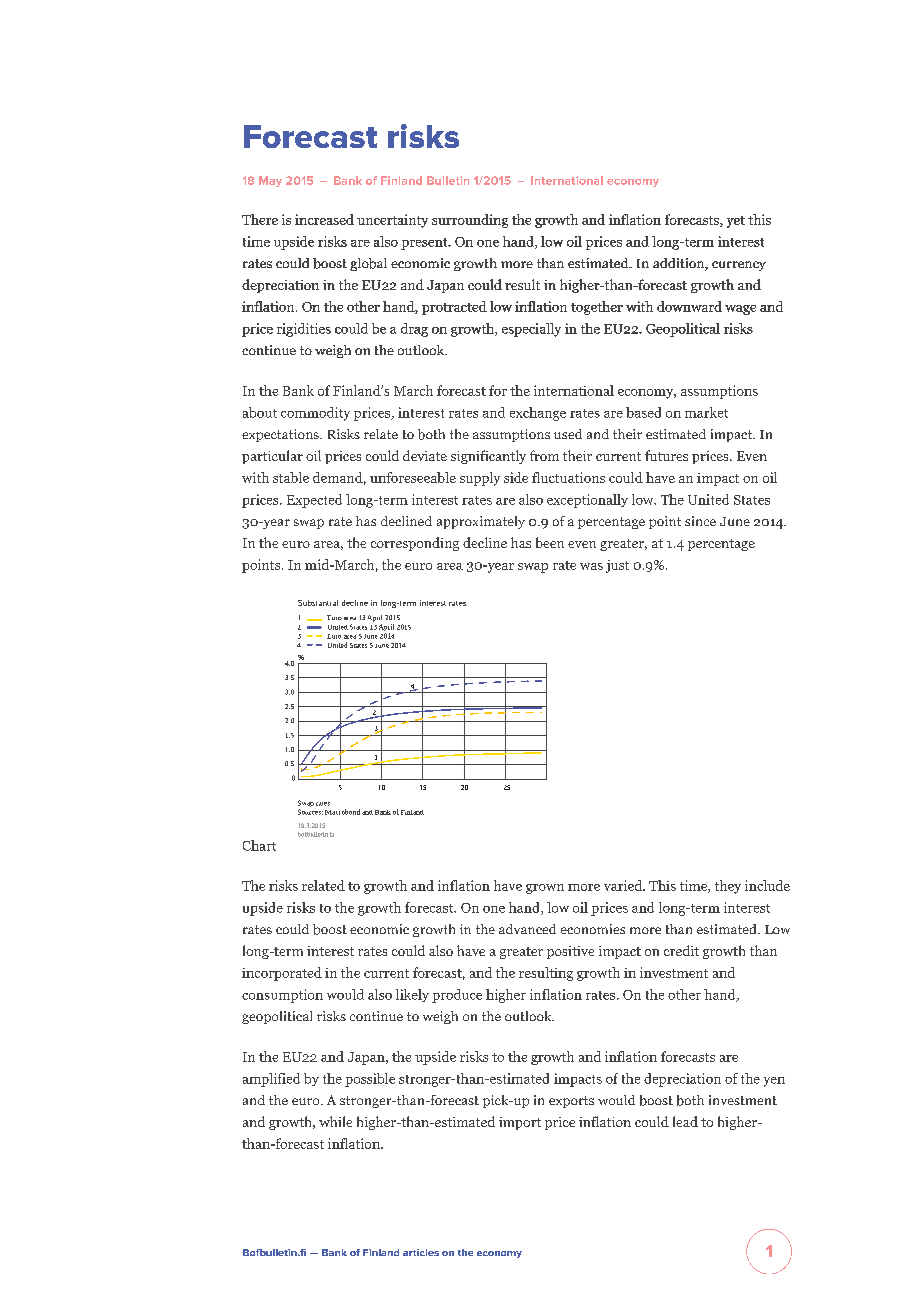 The image size is (924, 1308). Describe the element at coordinates (550, 542) in the screenshot. I see `been` at that location.
